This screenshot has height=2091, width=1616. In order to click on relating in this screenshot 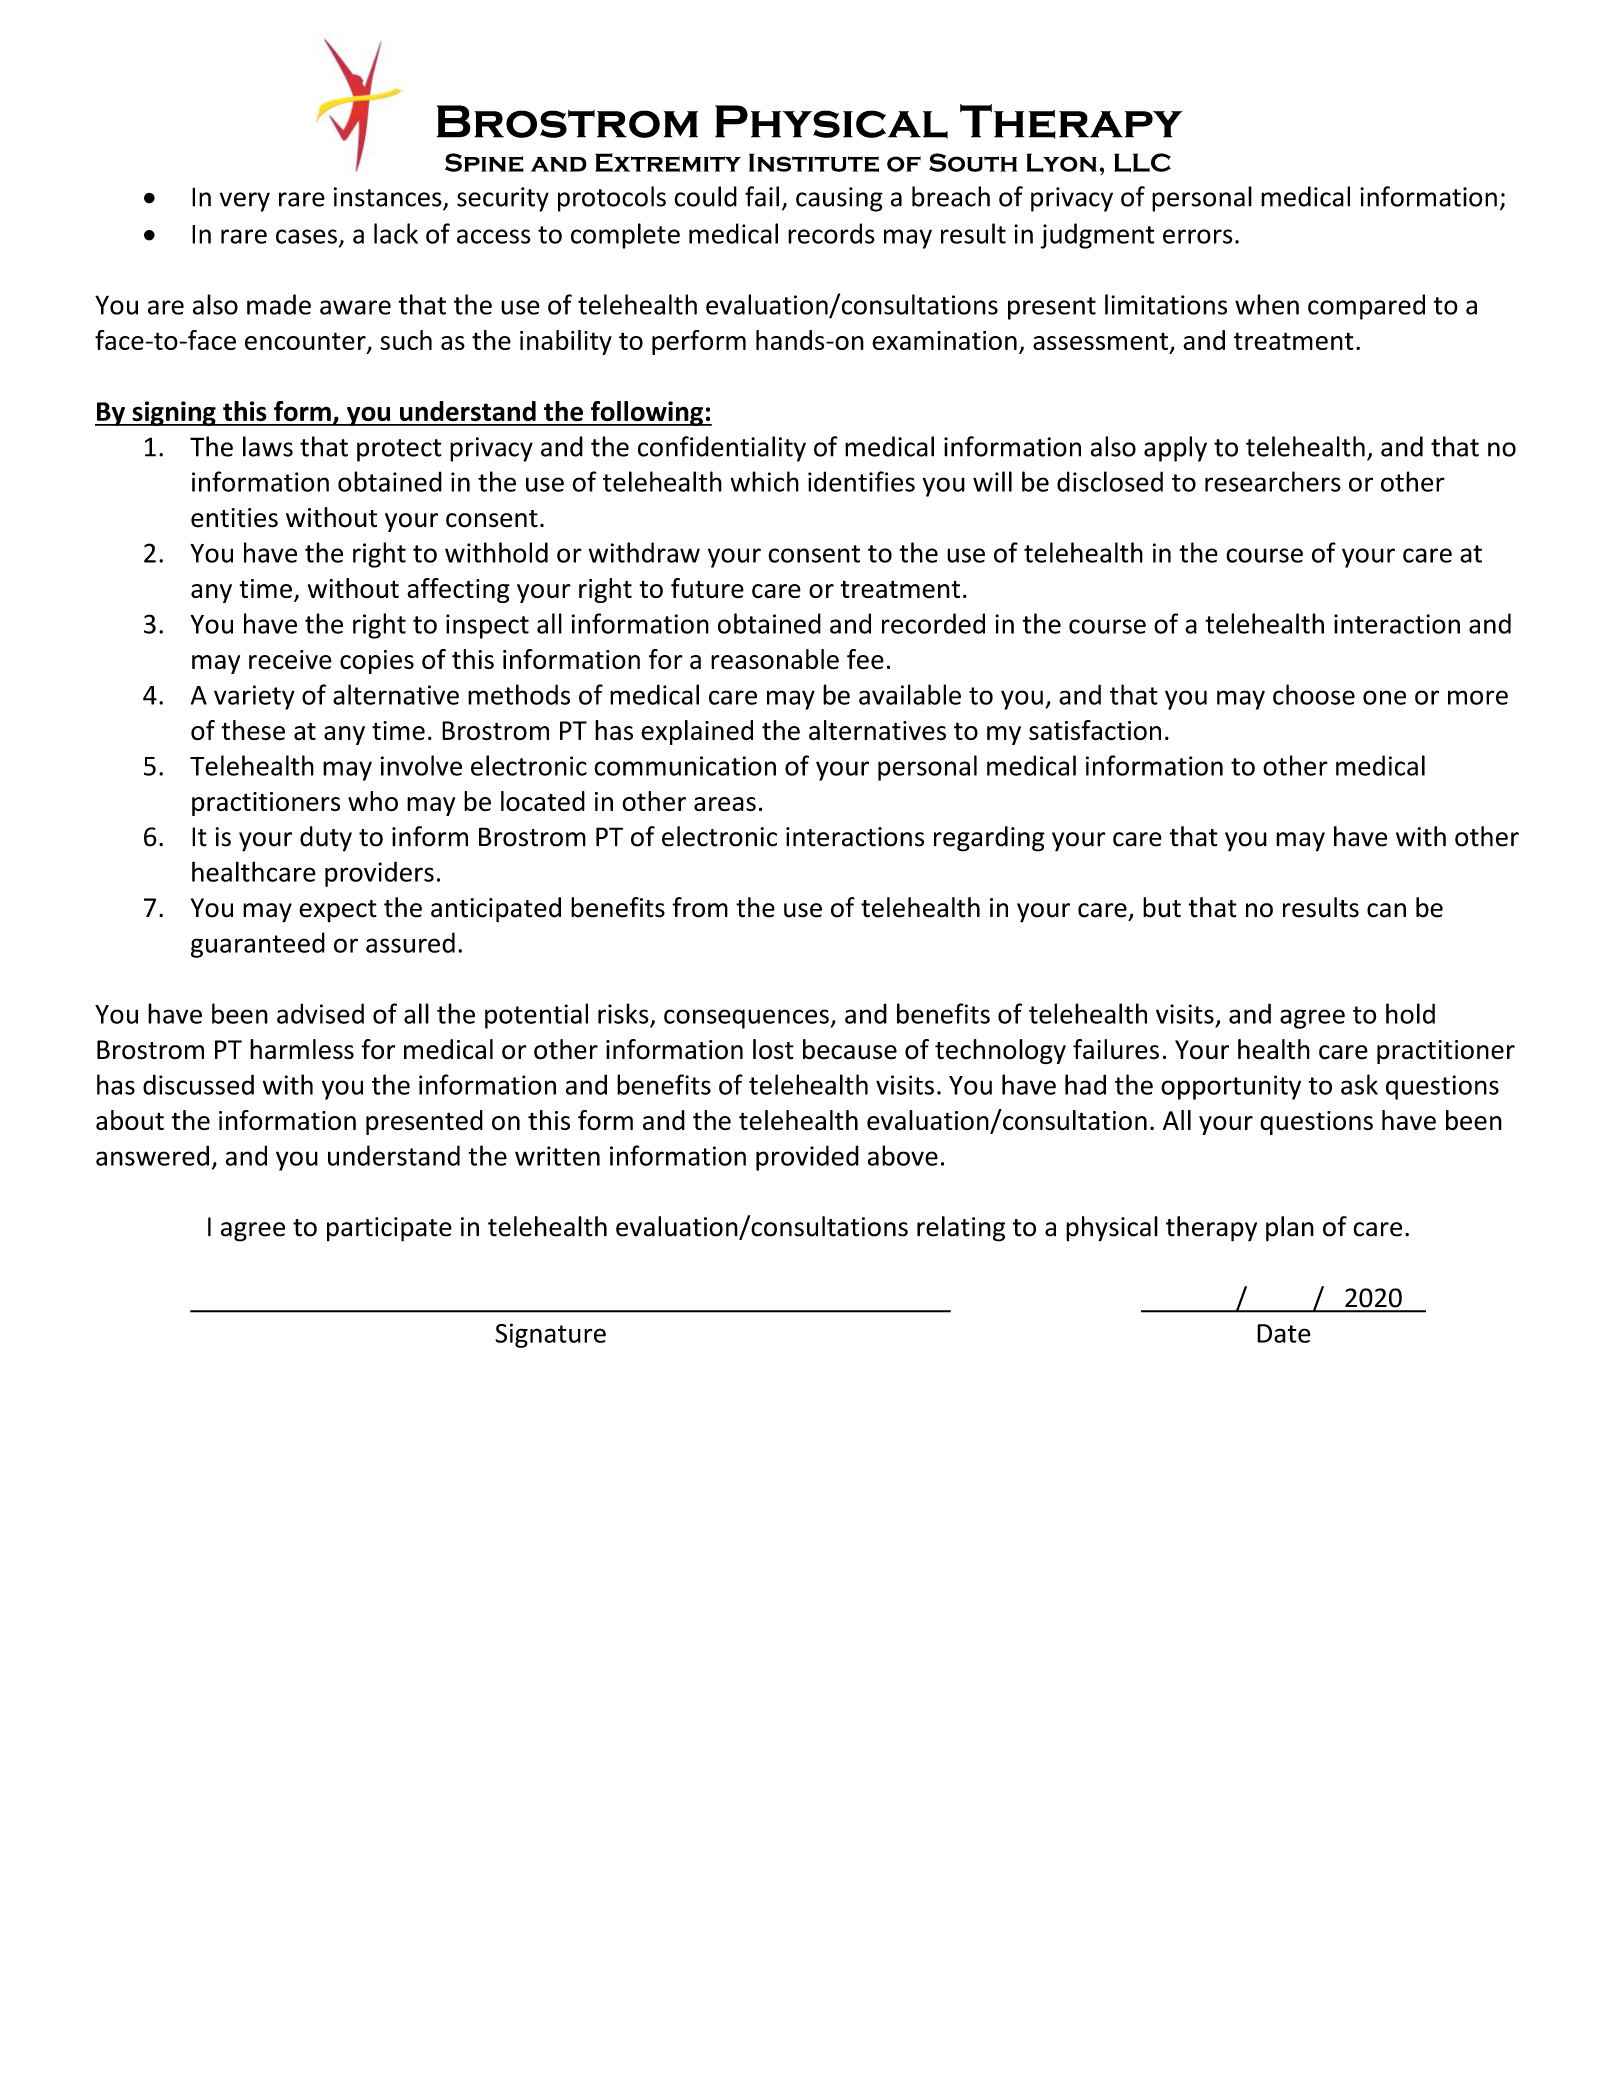, I will do `click(961, 1229)`.
